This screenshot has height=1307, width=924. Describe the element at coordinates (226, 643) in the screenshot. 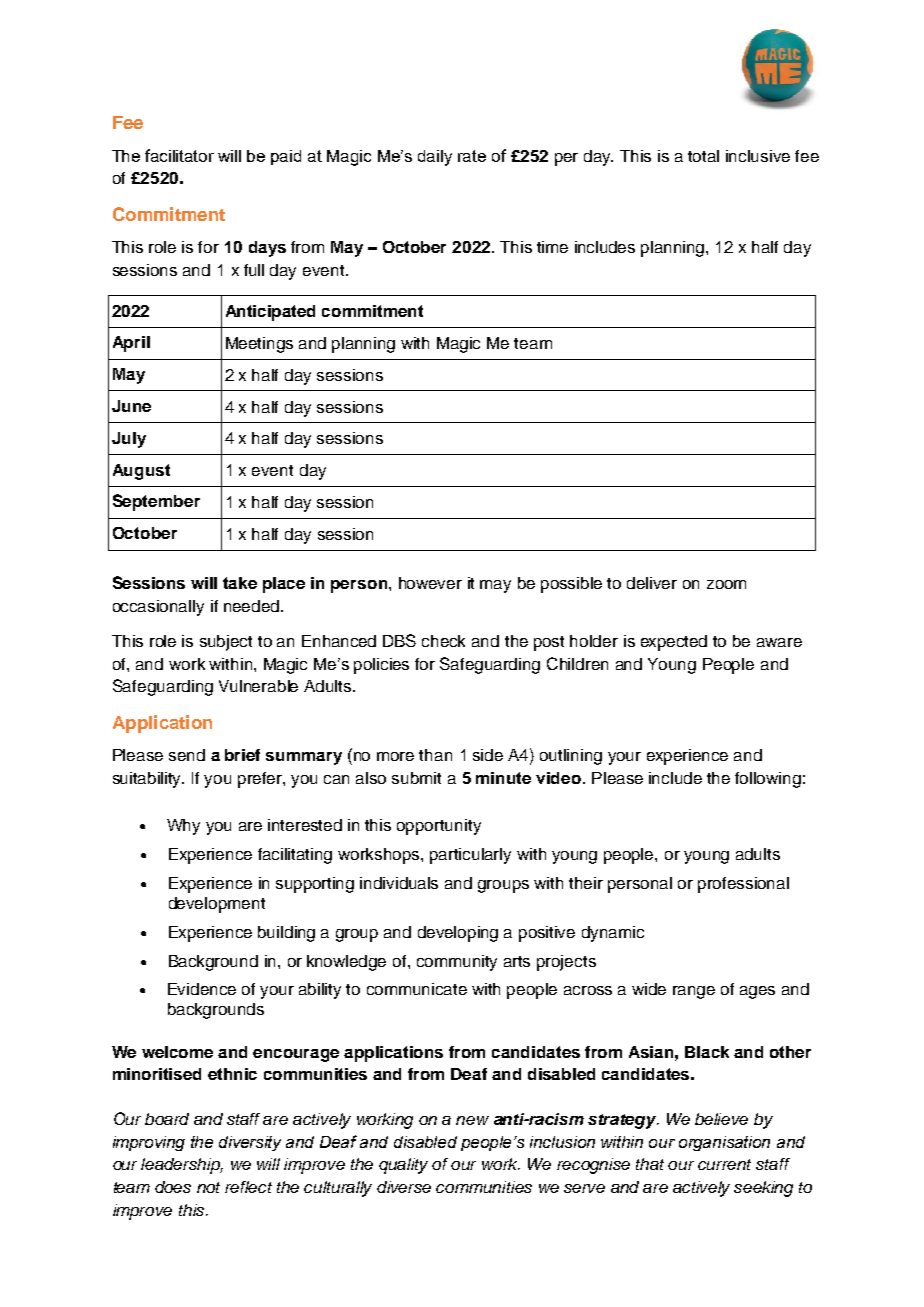

I see `subject` at that location.
